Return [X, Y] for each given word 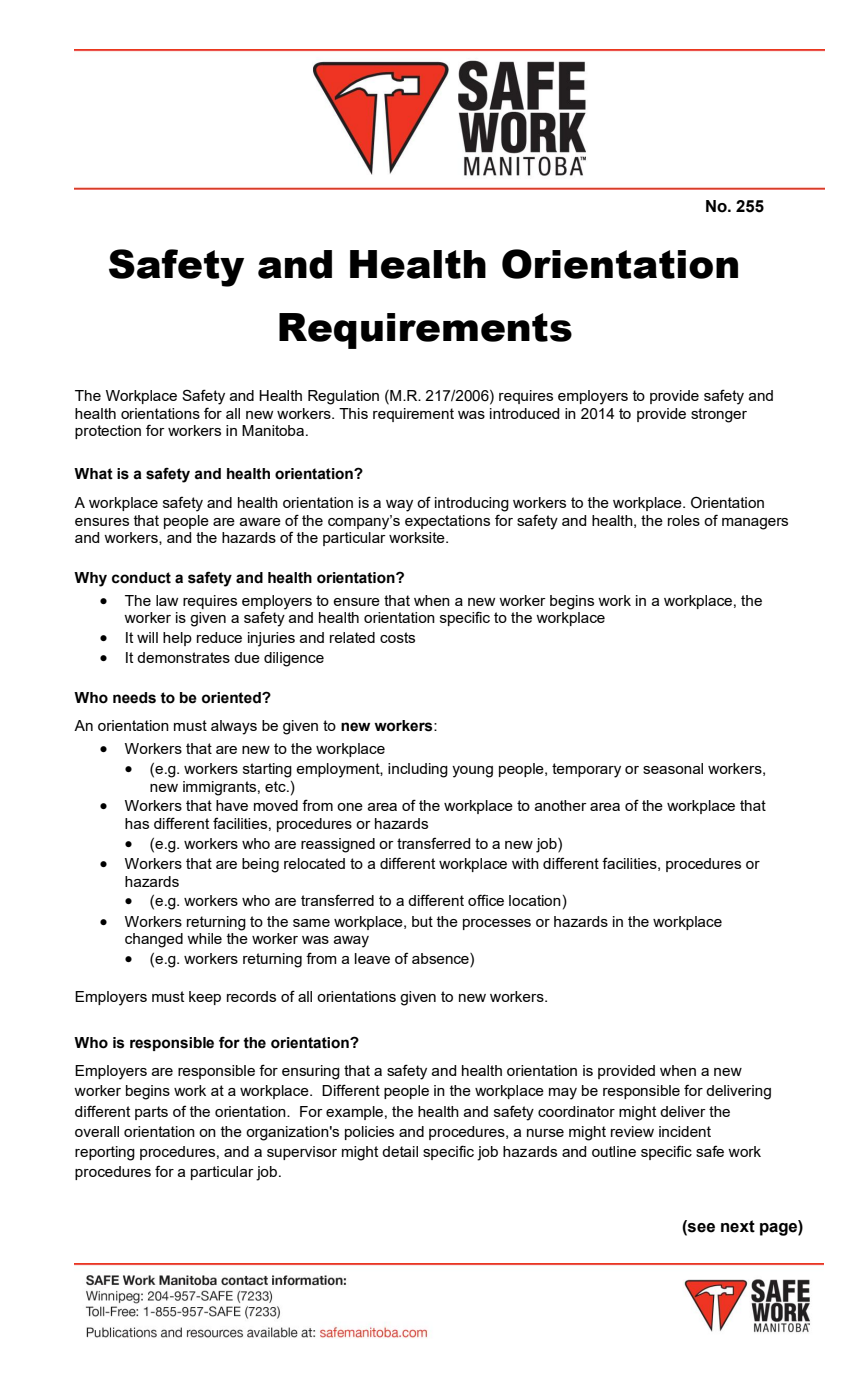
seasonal [673, 768]
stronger [719, 415]
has [137, 823]
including [418, 770]
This [353, 413]
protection [108, 432]
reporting [105, 1153]
